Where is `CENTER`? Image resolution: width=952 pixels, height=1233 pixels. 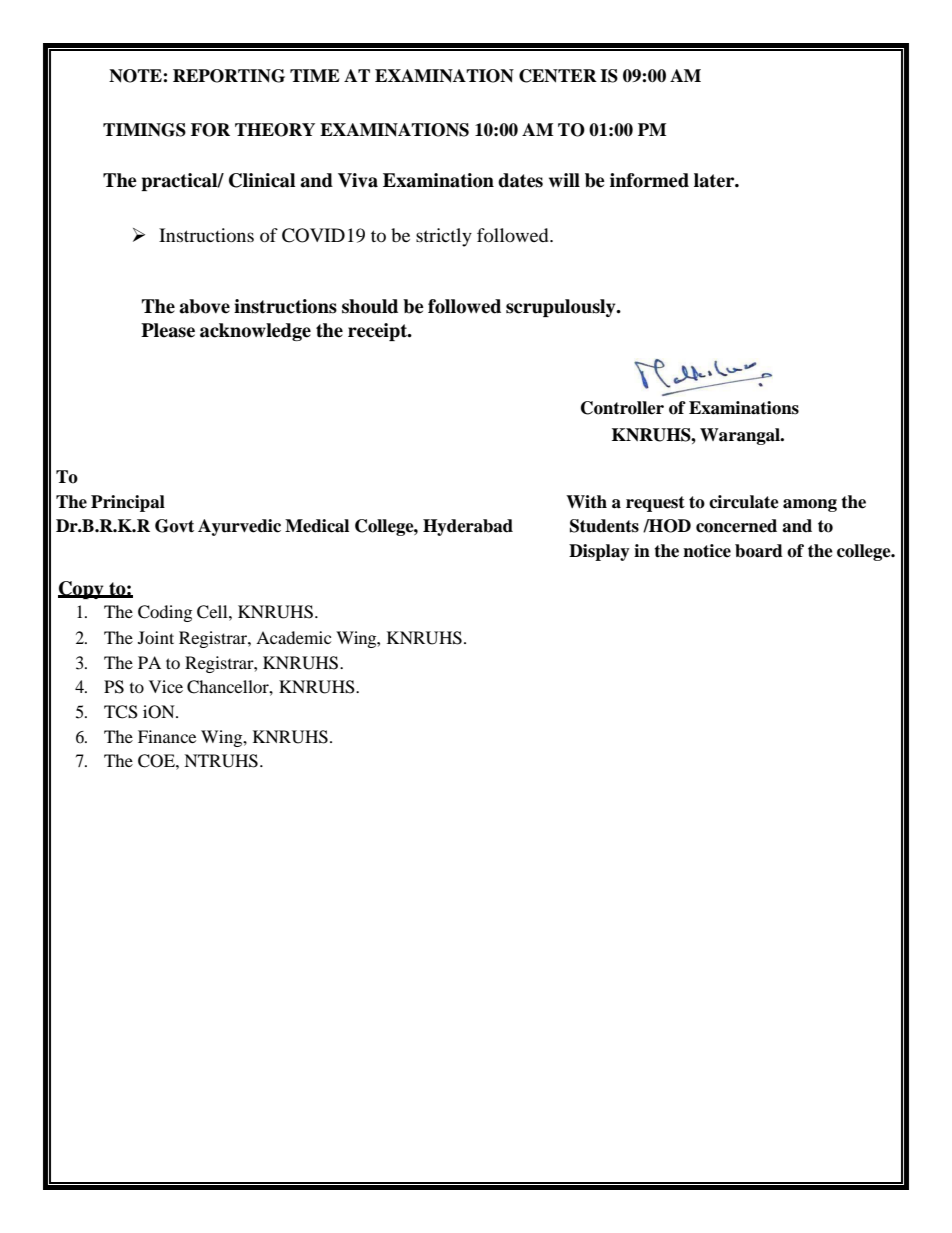 CENTER is located at coordinates (558, 76).
